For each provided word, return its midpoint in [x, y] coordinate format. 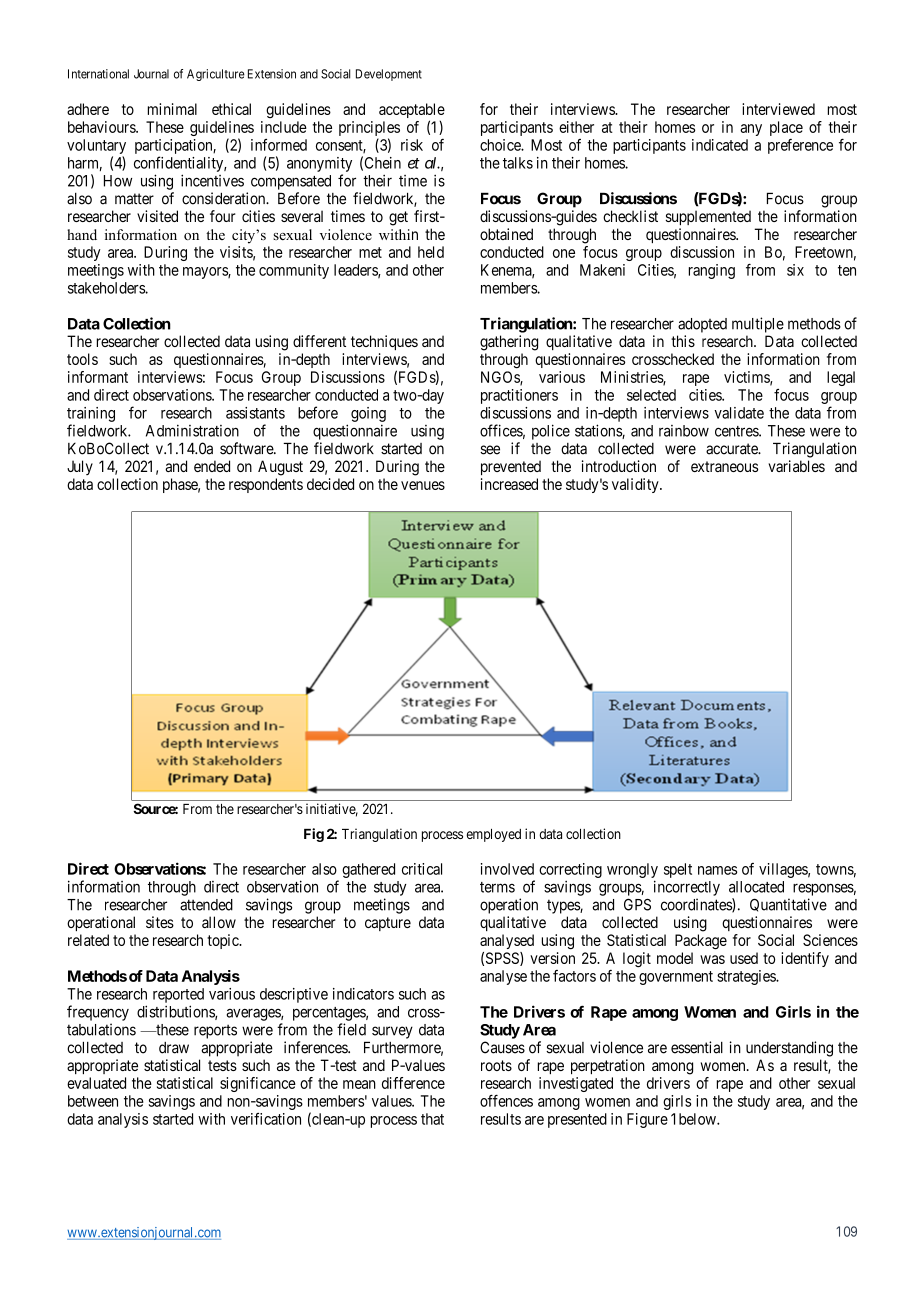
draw [174, 1048]
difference [413, 1083]
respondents [266, 485]
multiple [758, 325]
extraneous [724, 466]
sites [160, 922]
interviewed [778, 109]
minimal [172, 109]
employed [493, 835]
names [717, 870]
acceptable [412, 112]
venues [423, 485]
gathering [509, 343]
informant [98, 377]
